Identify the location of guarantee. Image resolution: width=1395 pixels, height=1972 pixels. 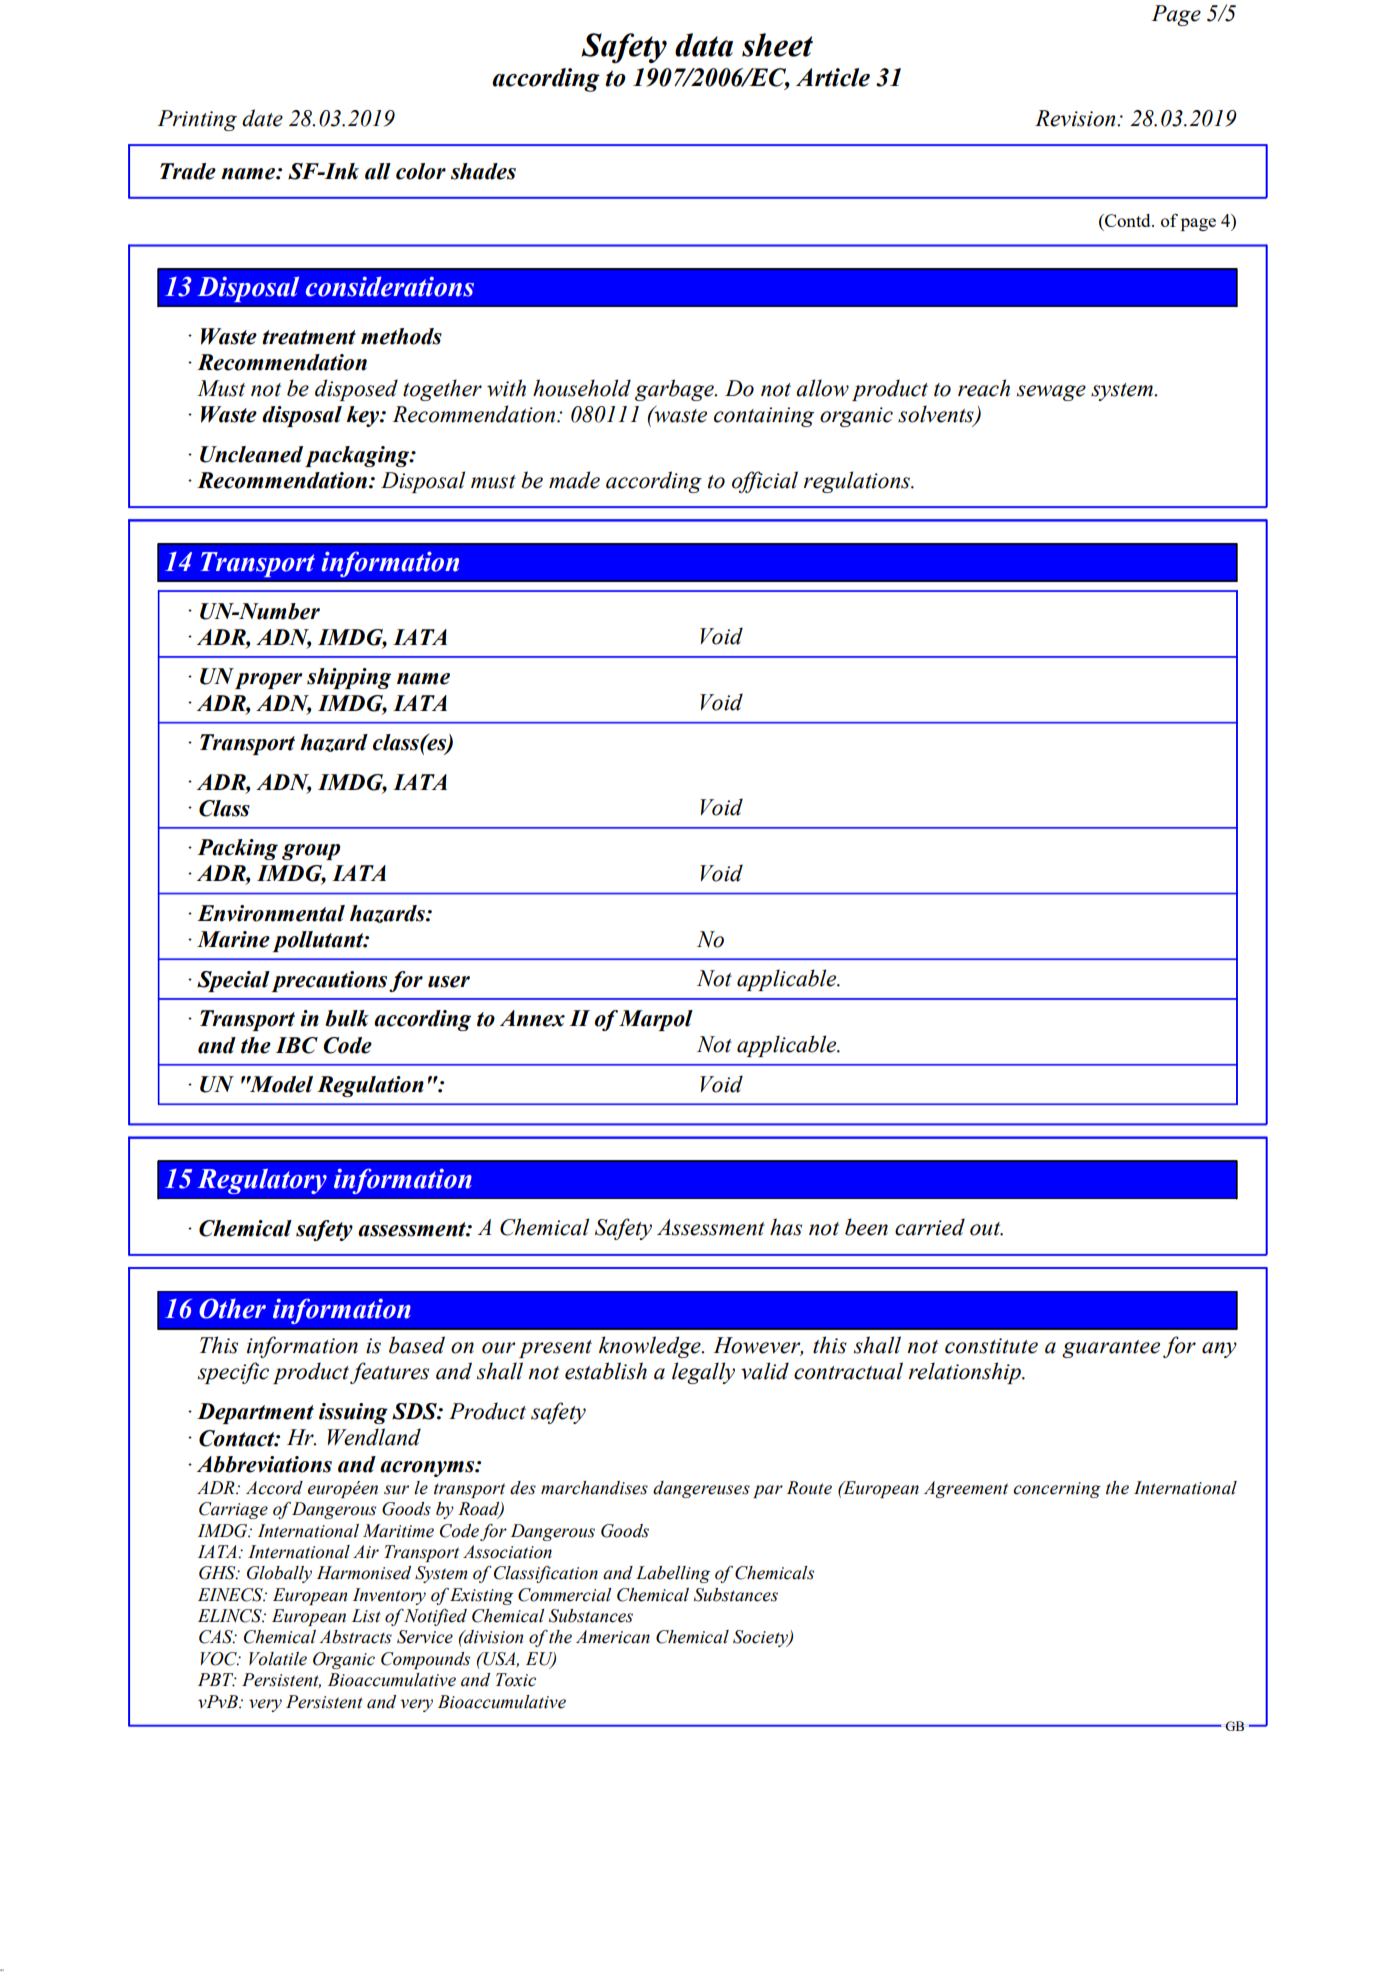
(1111, 1349).
